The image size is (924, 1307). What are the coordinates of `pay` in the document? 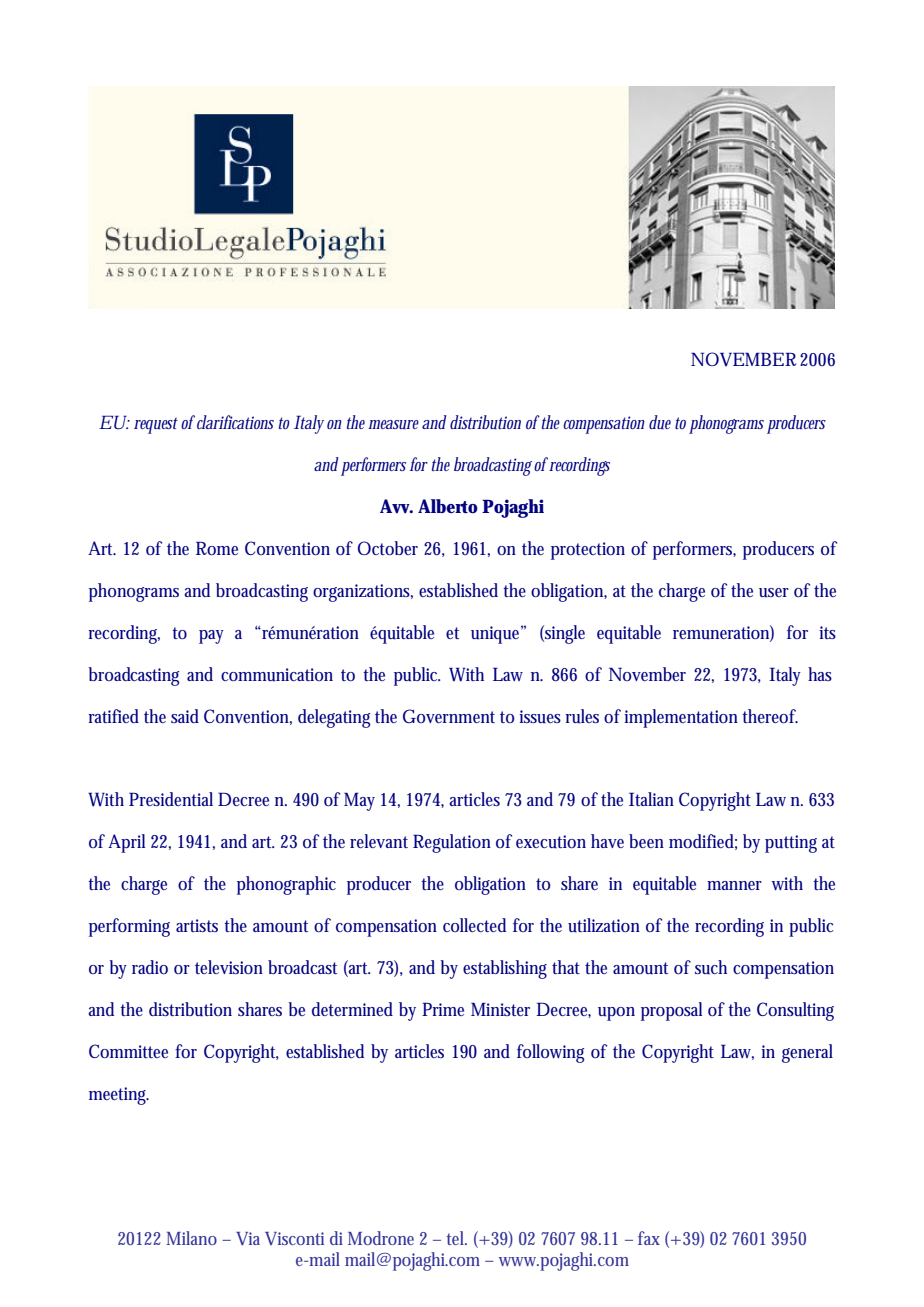 It's located at (211, 637).
